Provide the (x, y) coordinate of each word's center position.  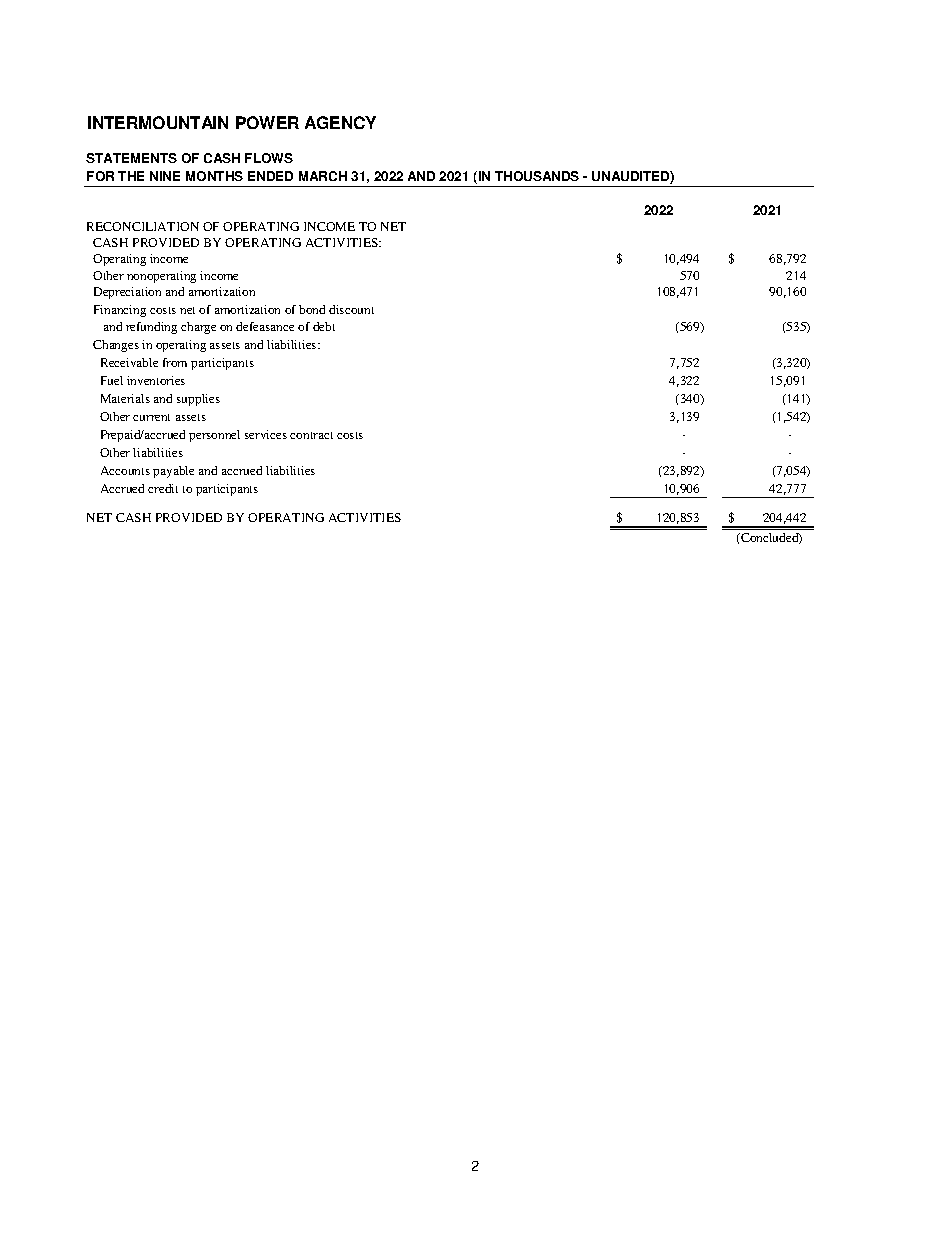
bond (312, 309)
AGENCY (340, 122)
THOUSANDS (537, 176)
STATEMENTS (131, 158)
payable (173, 472)
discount (351, 309)
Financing (120, 311)
